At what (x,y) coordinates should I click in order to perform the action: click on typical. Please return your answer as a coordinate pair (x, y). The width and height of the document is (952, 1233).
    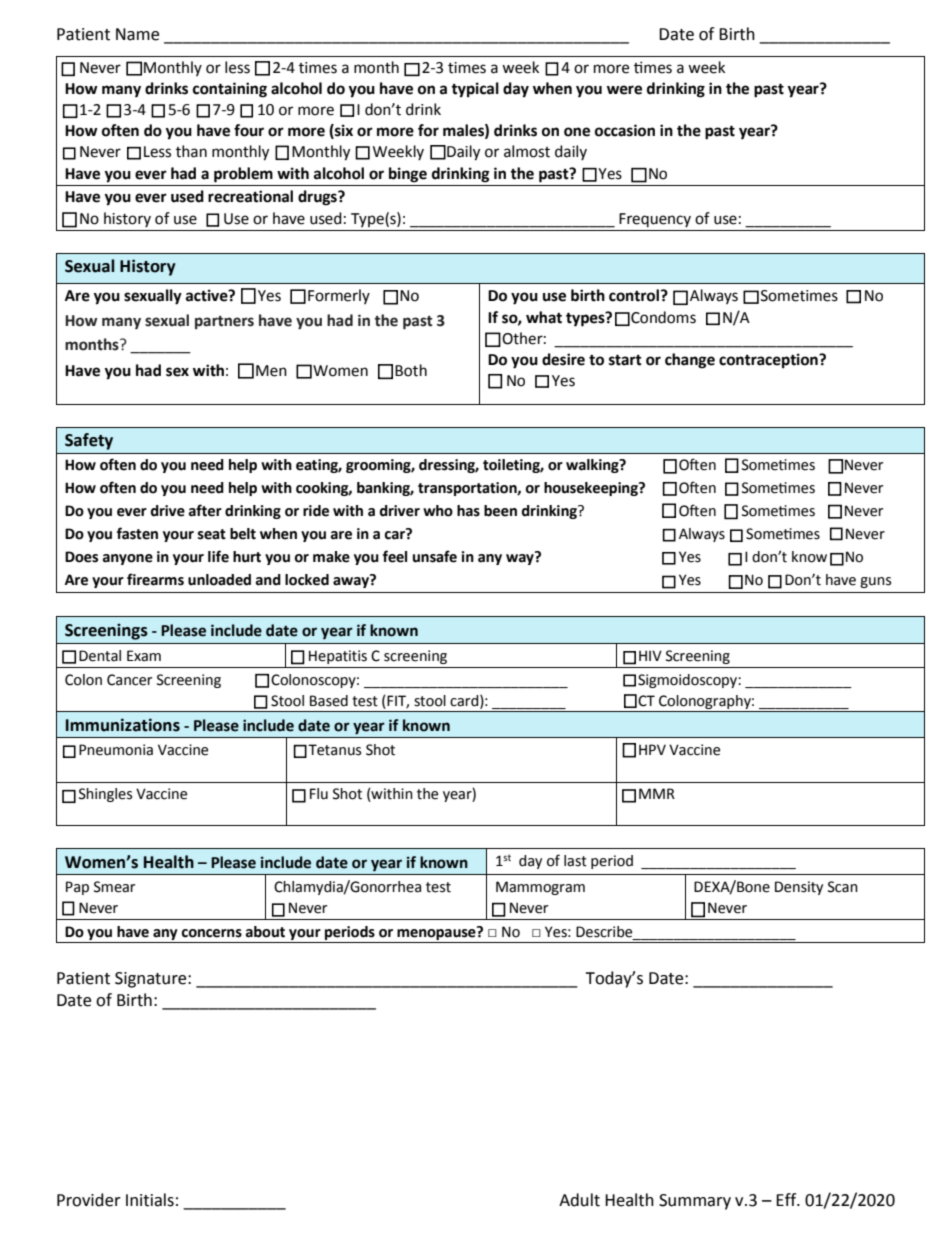
    Looking at the image, I should click on (475, 90).
